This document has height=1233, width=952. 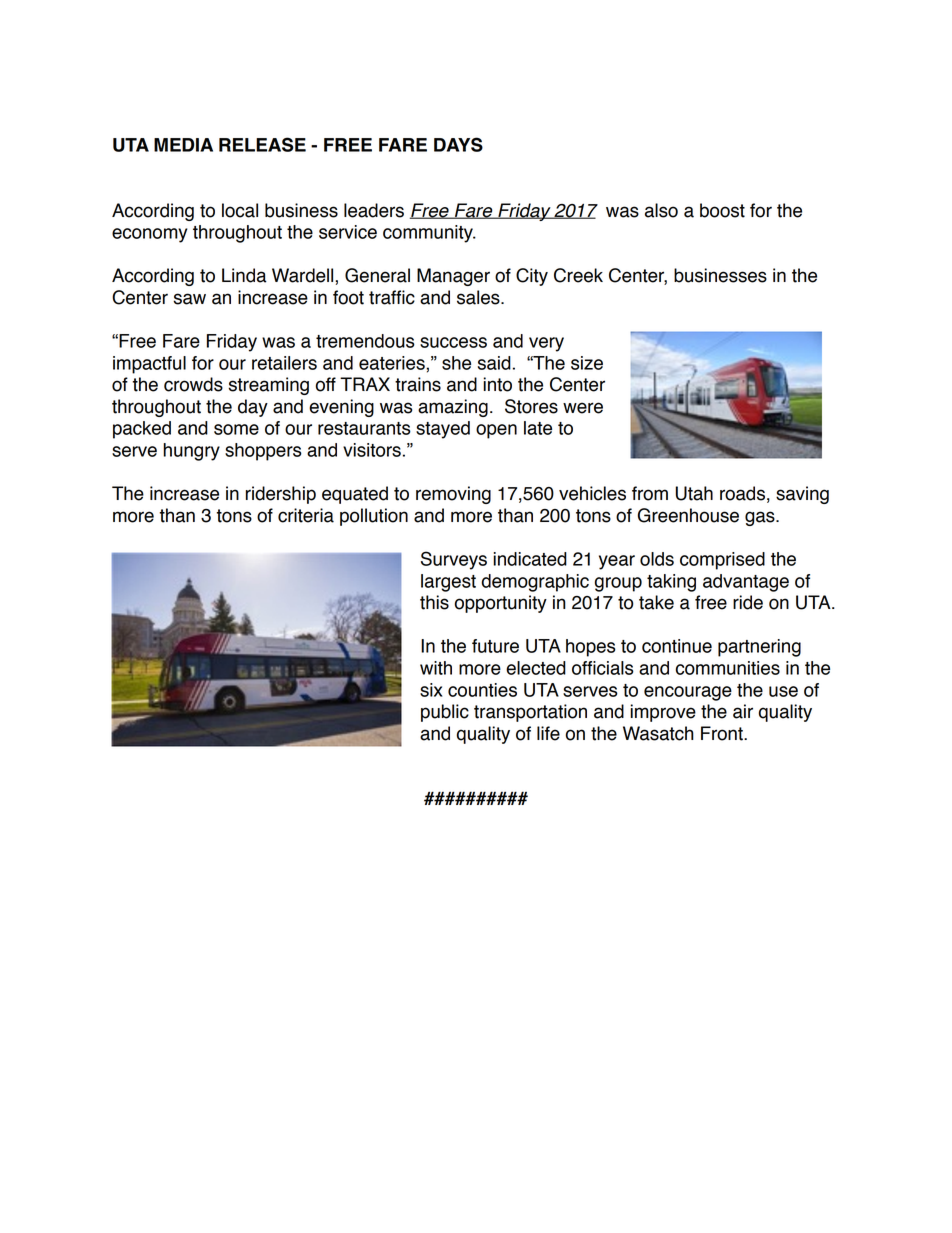 I want to click on DAYS, so click(x=458, y=144).
